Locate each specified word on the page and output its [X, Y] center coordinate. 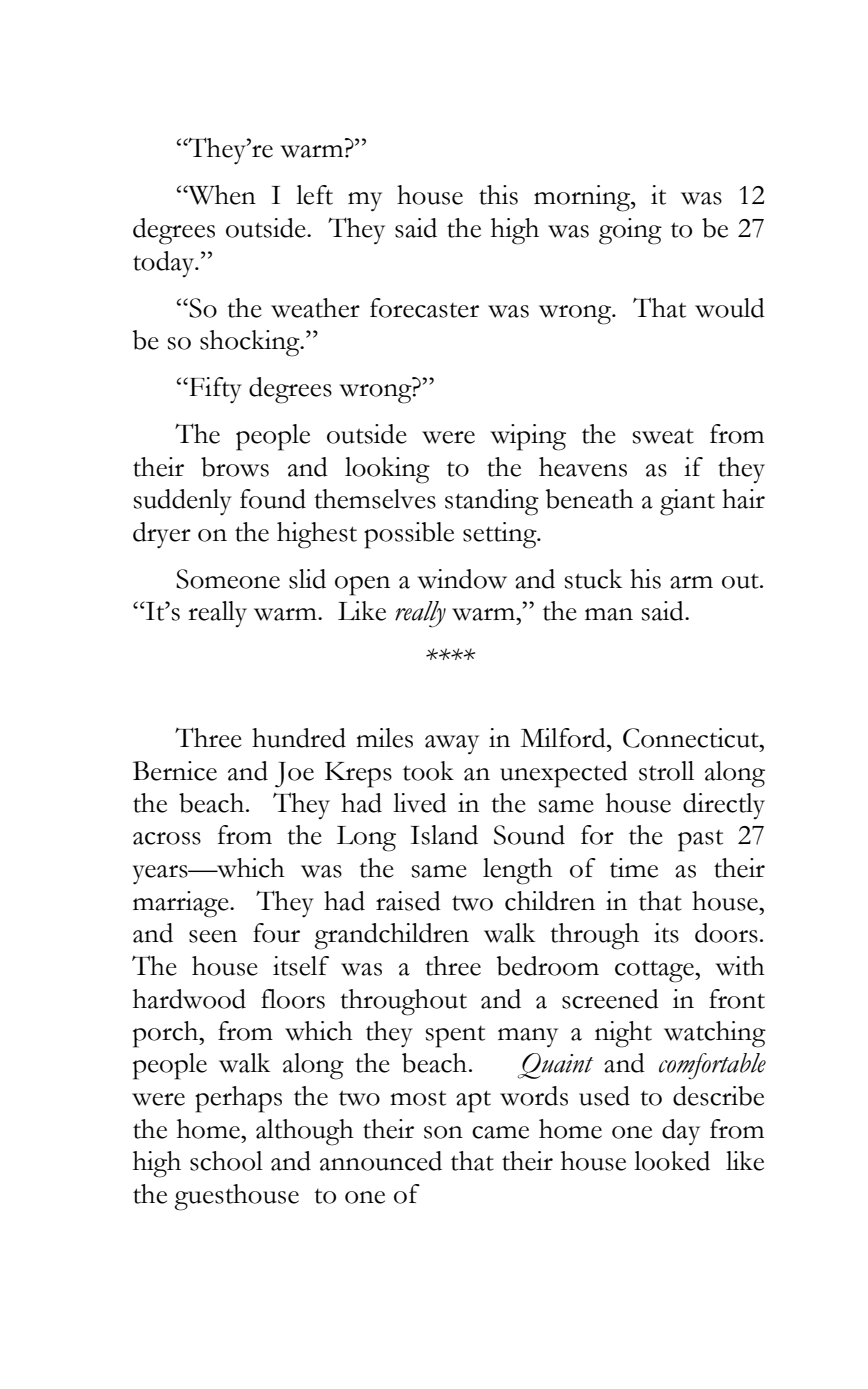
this [498, 195]
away [452, 745]
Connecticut [692, 738]
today [165, 264]
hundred [299, 738]
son [443, 1132]
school [226, 1161]
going [630, 231]
